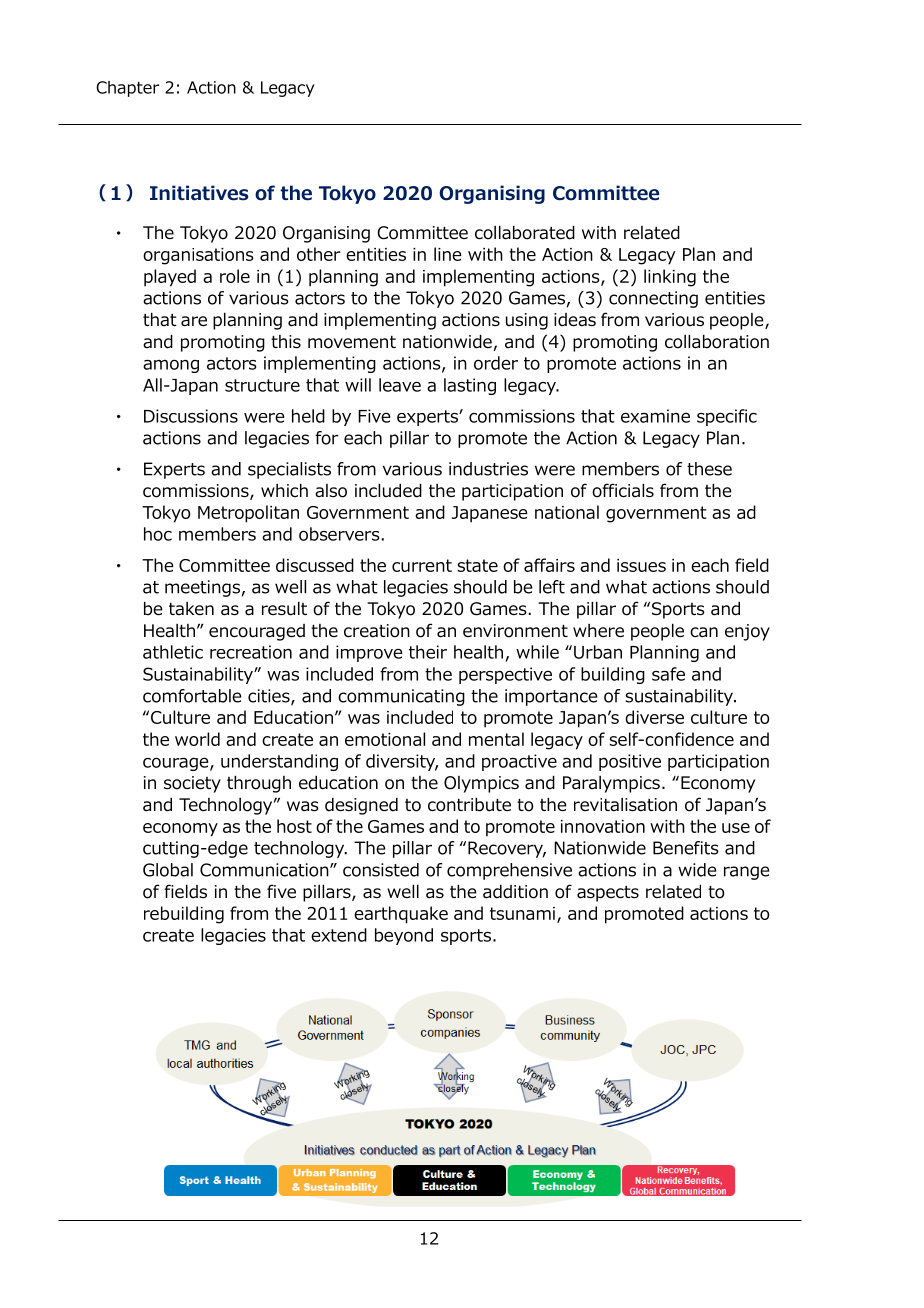 The width and height of the page is (924, 1308). Describe the element at coordinates (168, 870) in the page. I see `Global` at that location.
